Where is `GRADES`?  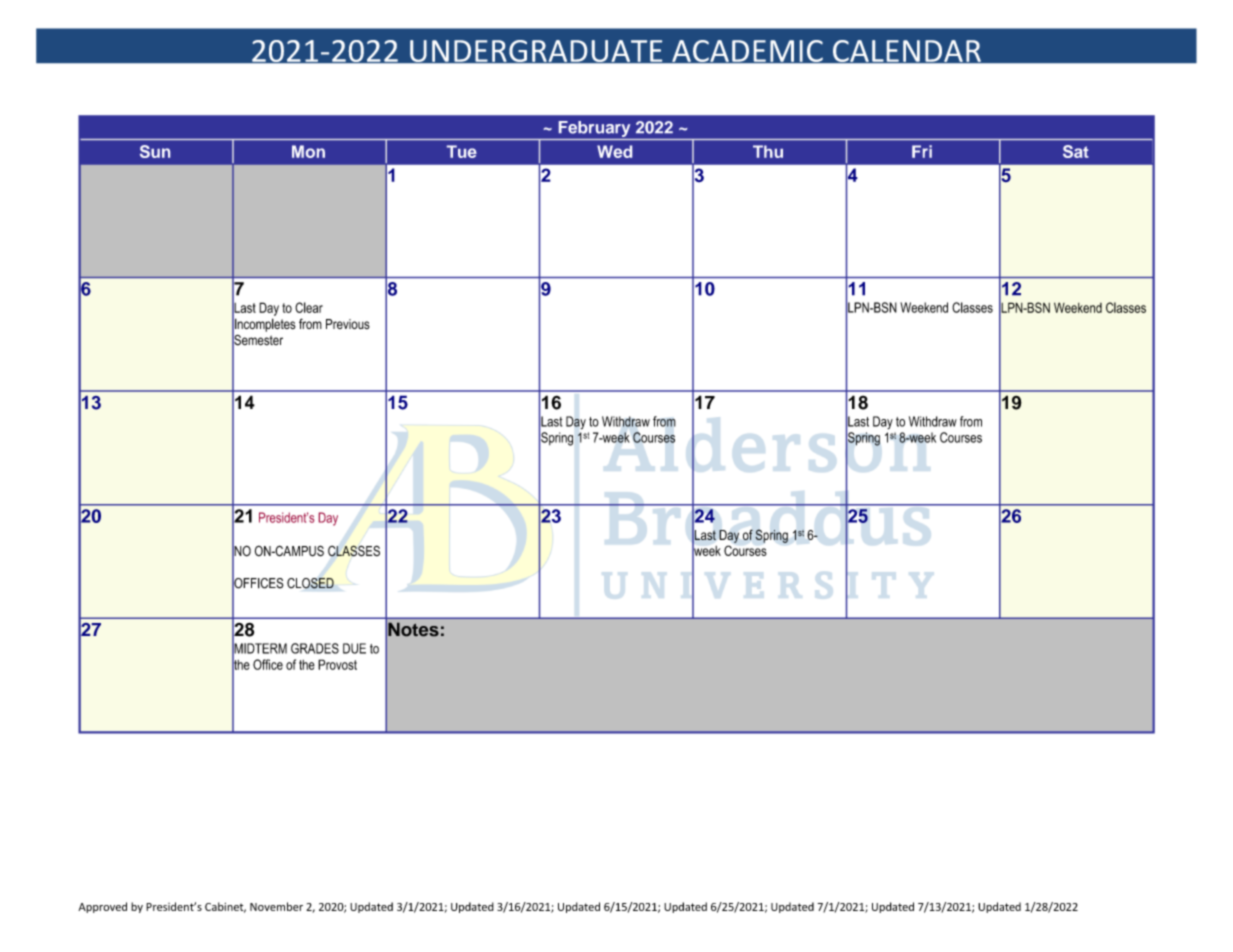
GRADES is located at coordinates (315, 648).
